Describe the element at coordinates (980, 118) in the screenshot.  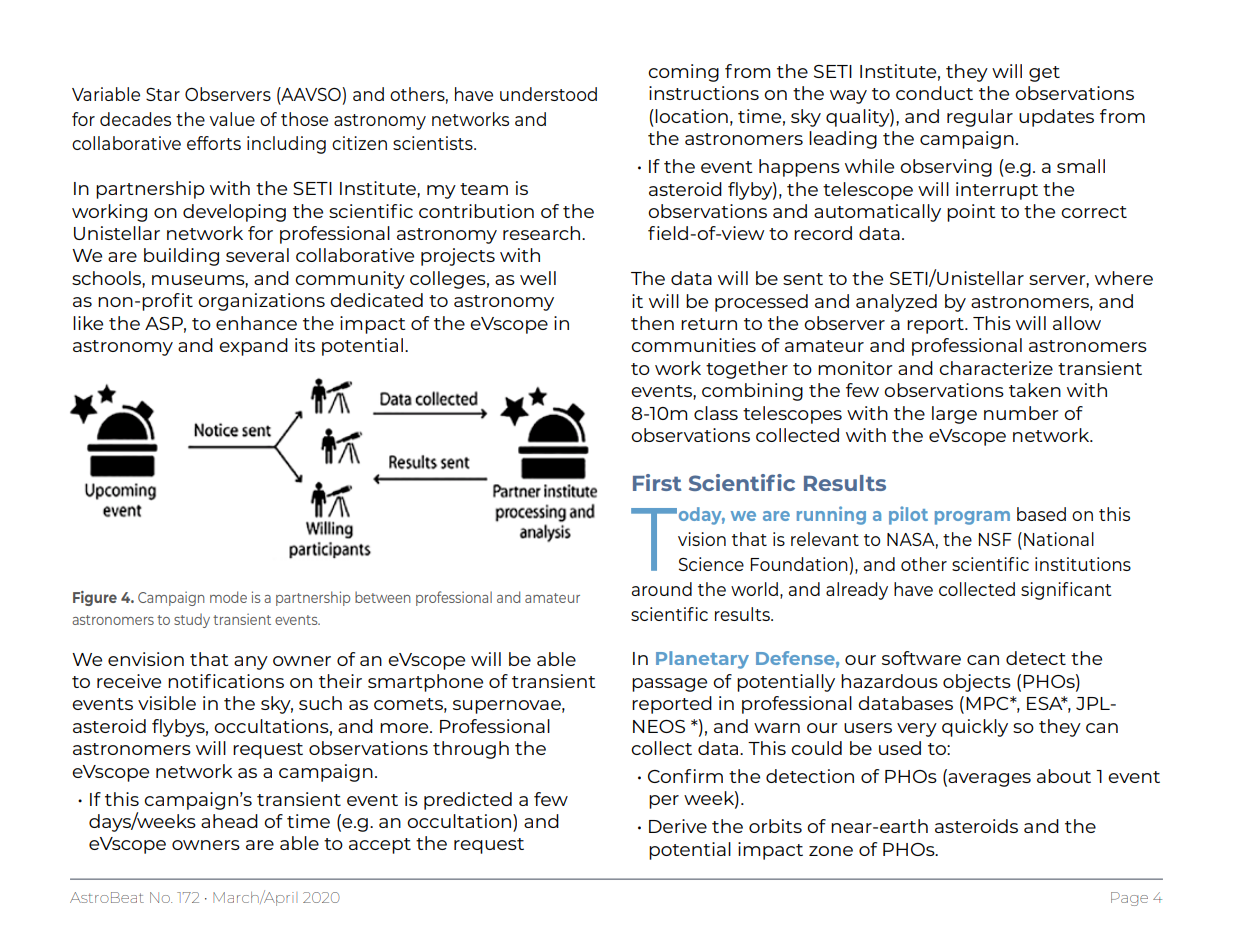
I see `regular` at that location.
